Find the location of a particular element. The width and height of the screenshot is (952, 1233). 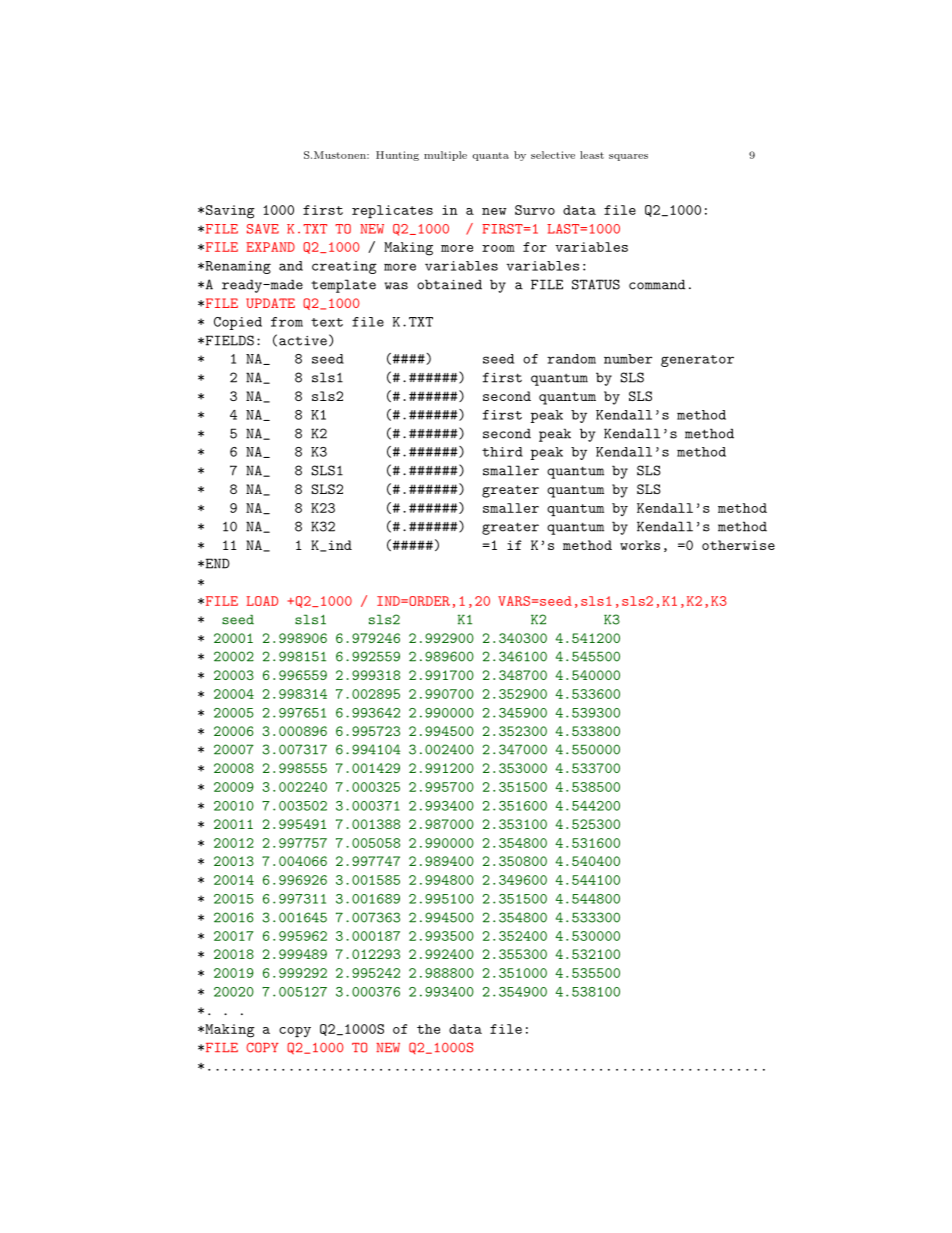

Copied is located at coordinates (238, 323).
